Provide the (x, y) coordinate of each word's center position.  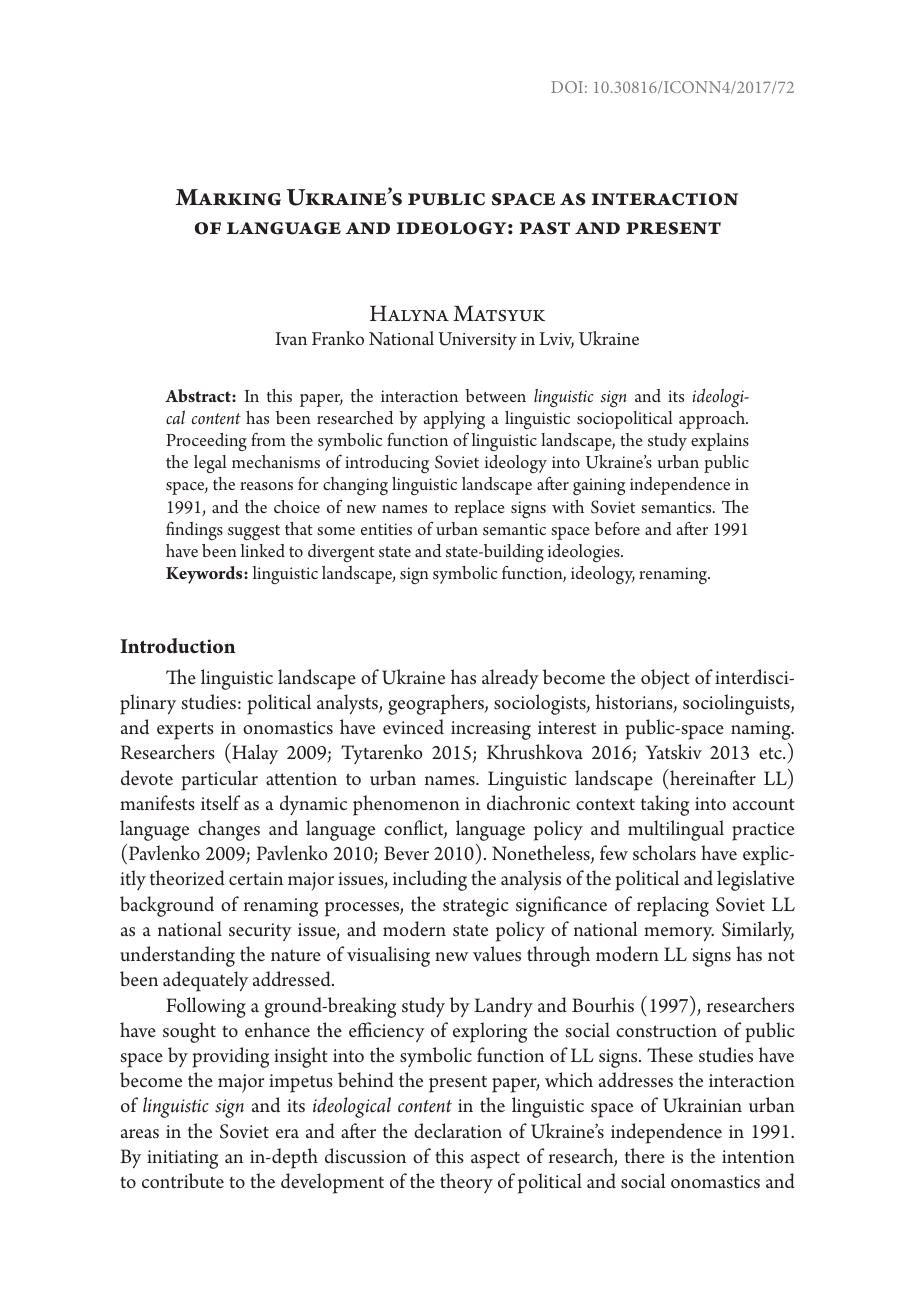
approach (713, 420)
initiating (182, 1159)
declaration (458, 1131)
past (545, 228)
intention (758, 1156)
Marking (228, 197)
